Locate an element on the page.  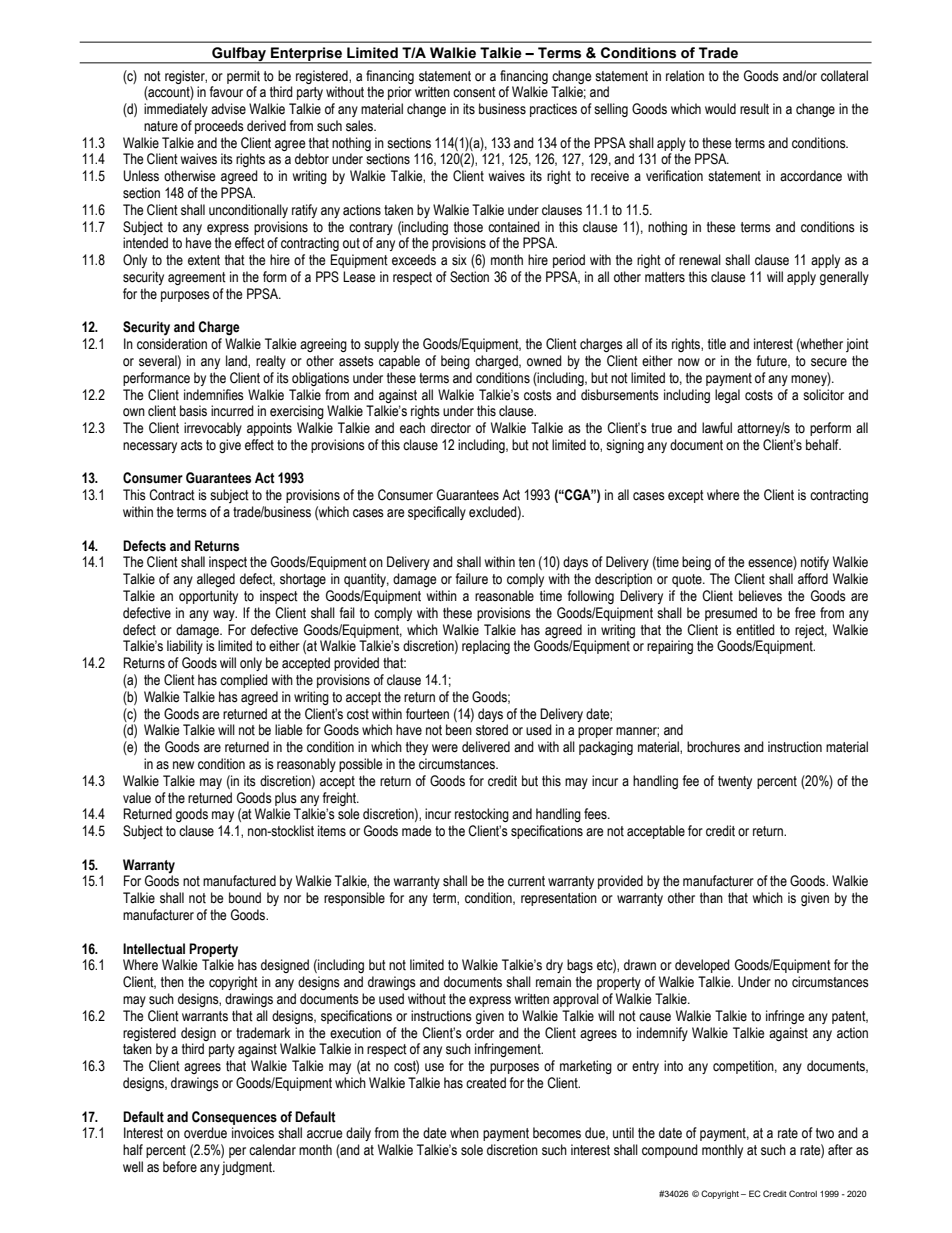
Control is located at coordinates (803, 1193).
